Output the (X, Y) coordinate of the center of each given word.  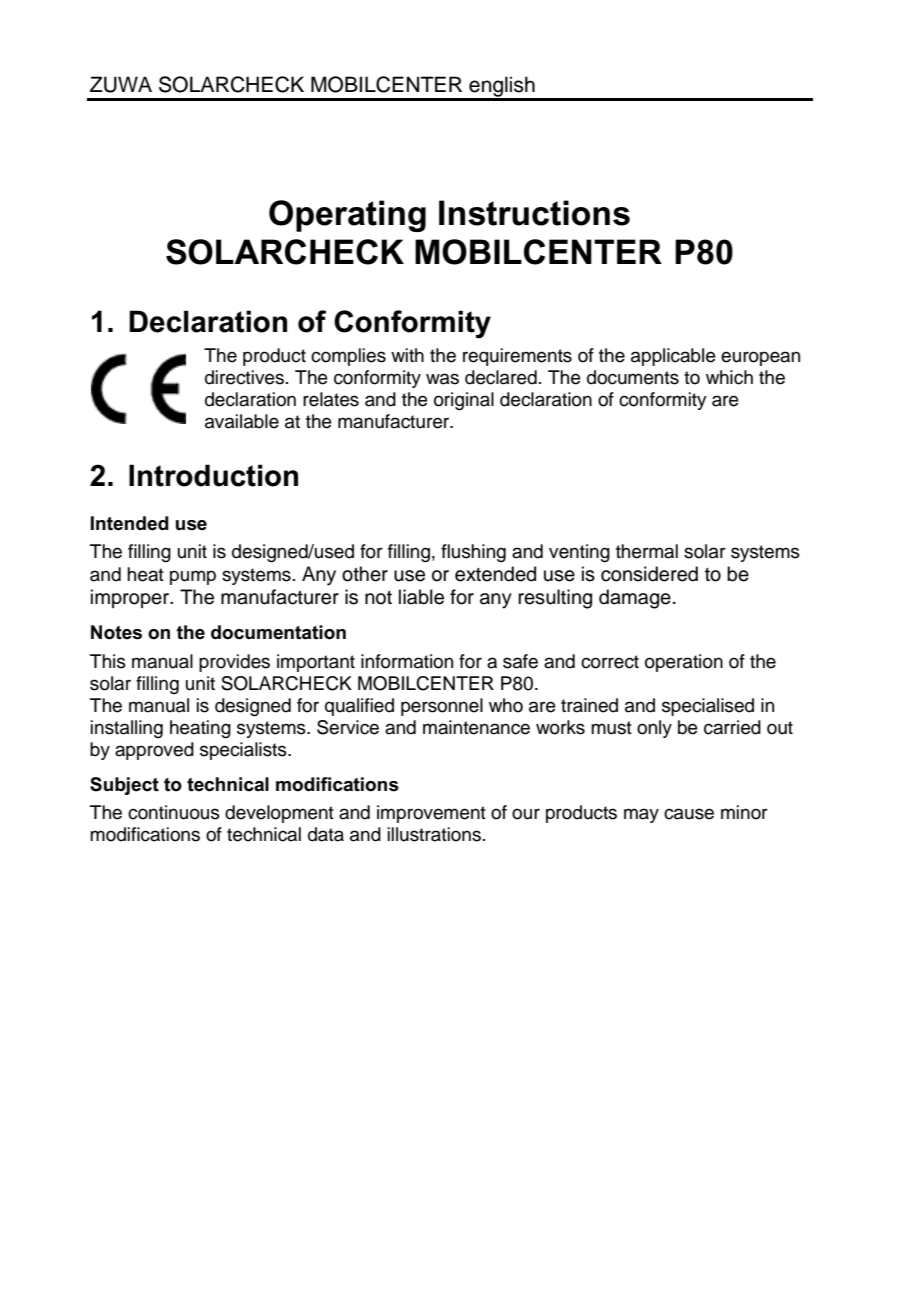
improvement (431, 814)
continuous (174, 812)
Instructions (534, 213)
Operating (347, 216)
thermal (647, 551)
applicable (673, 357)
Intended (130, 523)
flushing (473, 553)
